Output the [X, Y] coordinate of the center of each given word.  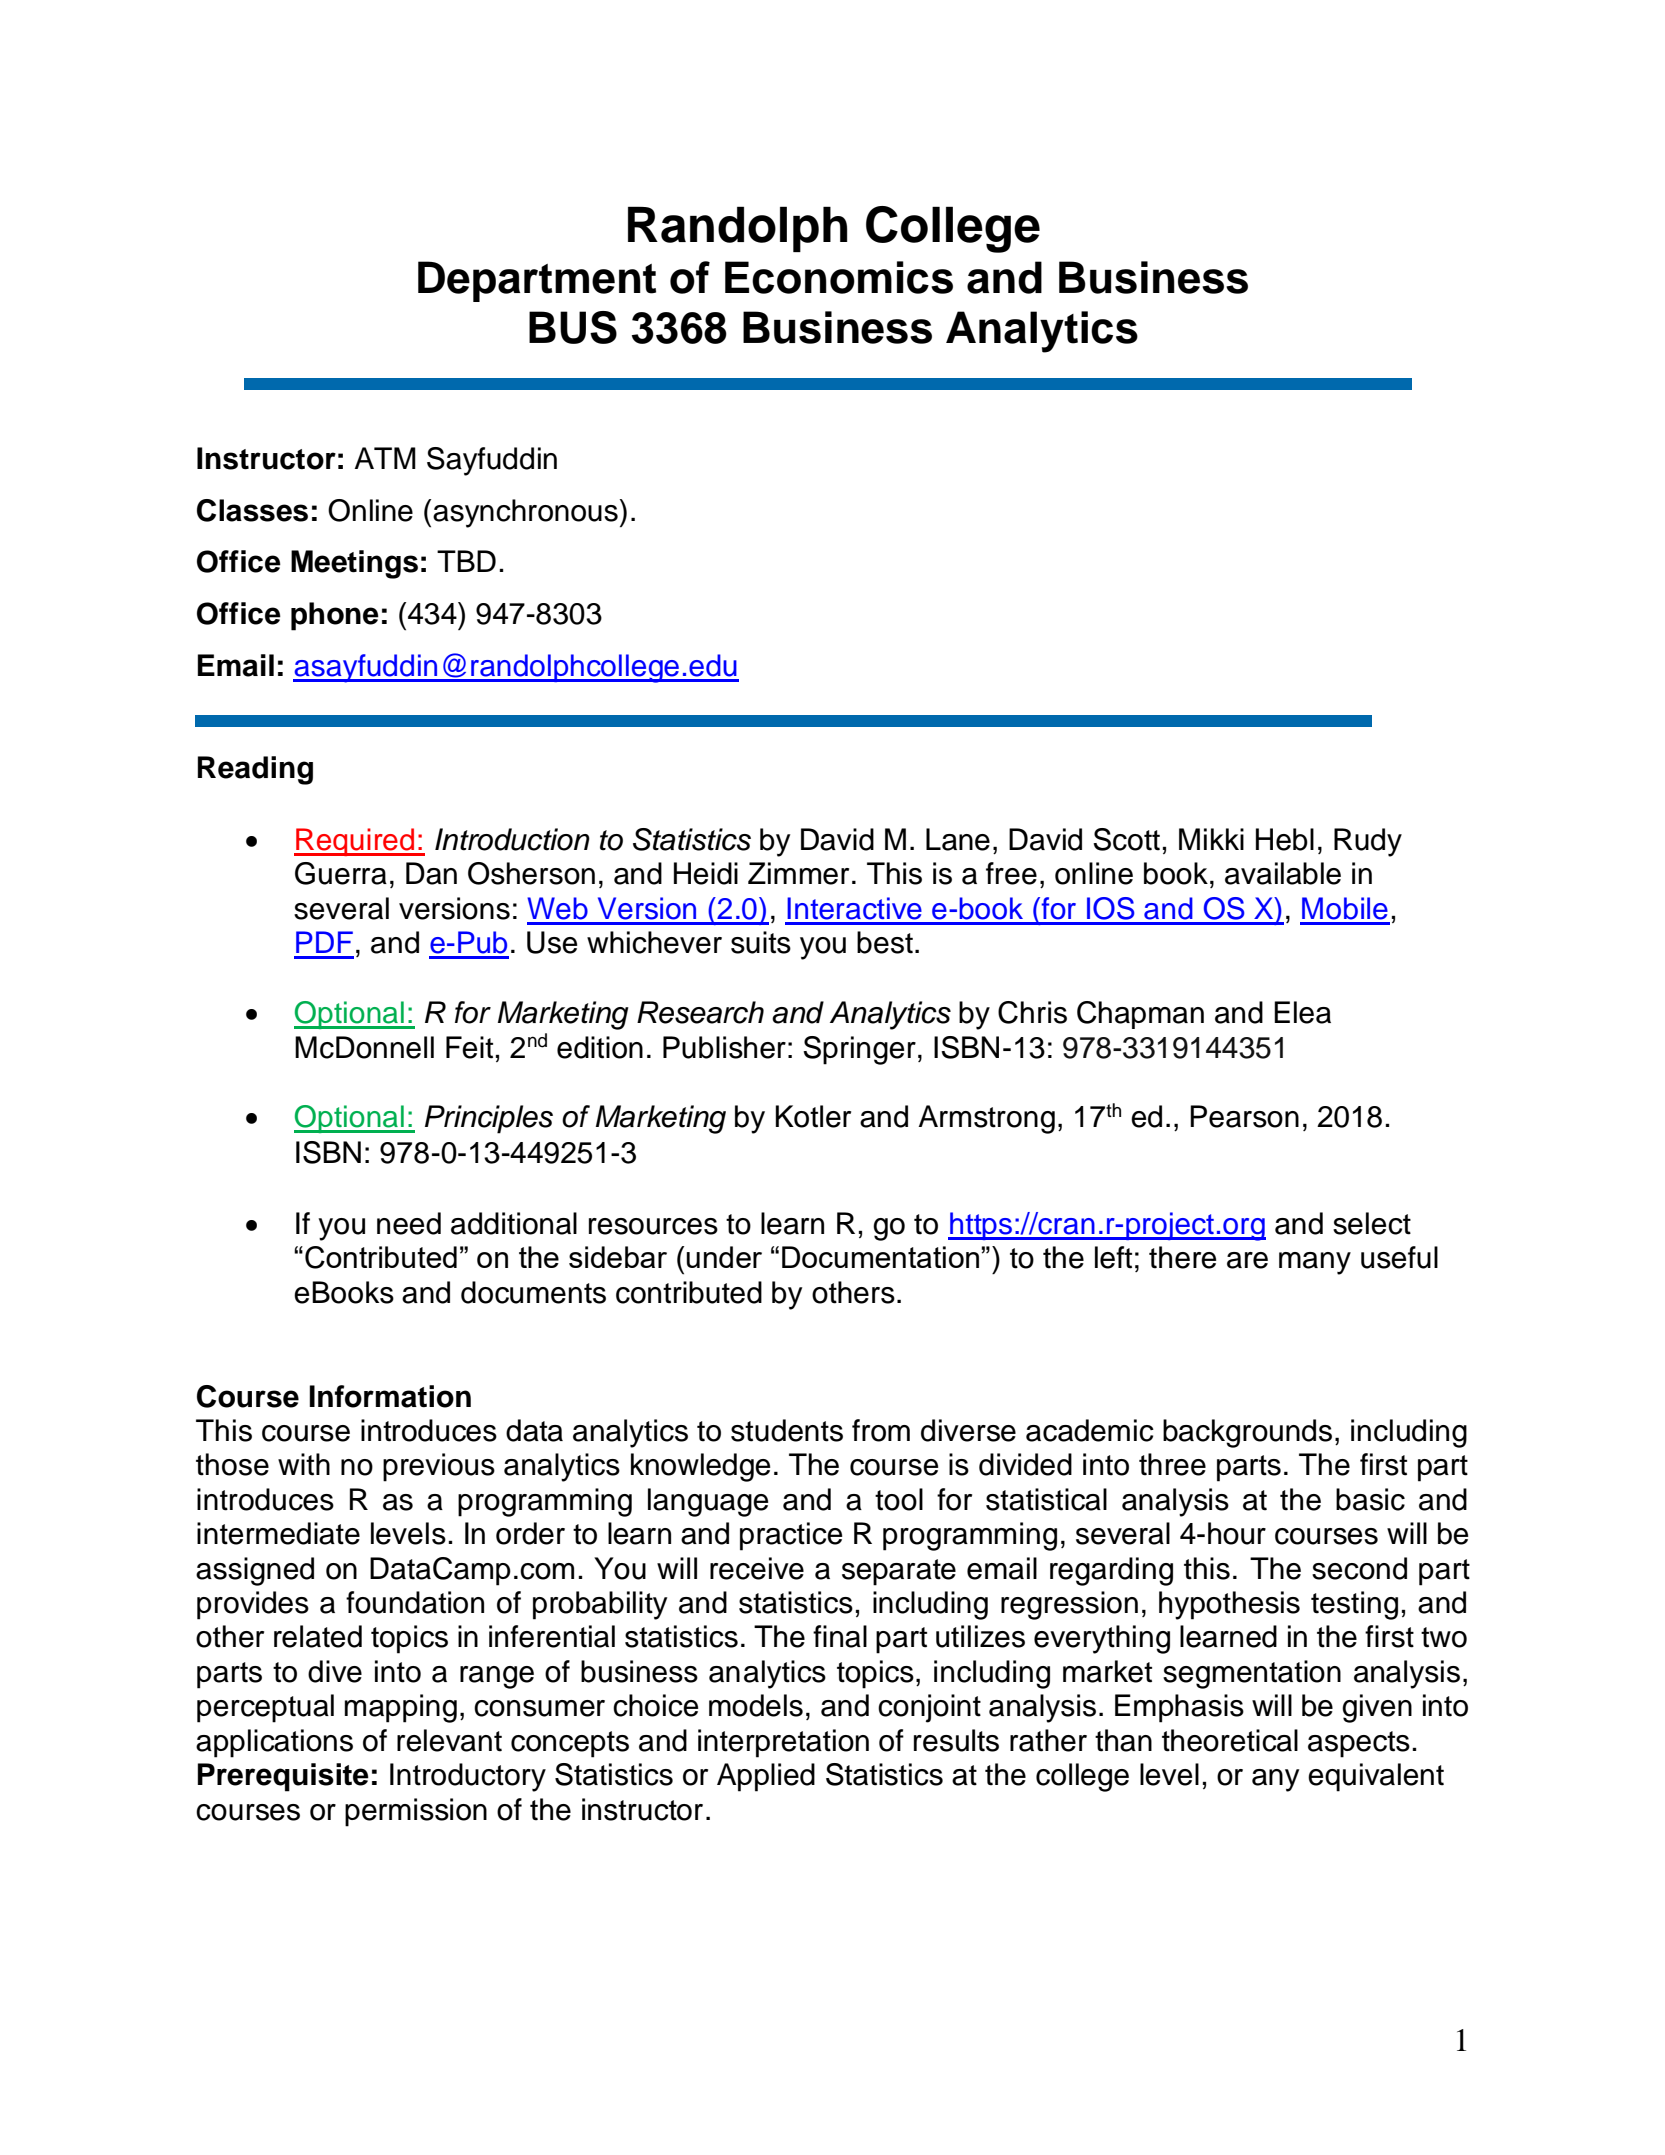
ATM [385, 458]
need [409, 1223]
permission [416, 1812]
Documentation [880, 1257]
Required [355, 842]
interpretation [783, 1743]
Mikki [1211, 839]
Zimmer [798, 873]
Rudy [1368, 842]
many [1315, 1263]
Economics [839, 277]
